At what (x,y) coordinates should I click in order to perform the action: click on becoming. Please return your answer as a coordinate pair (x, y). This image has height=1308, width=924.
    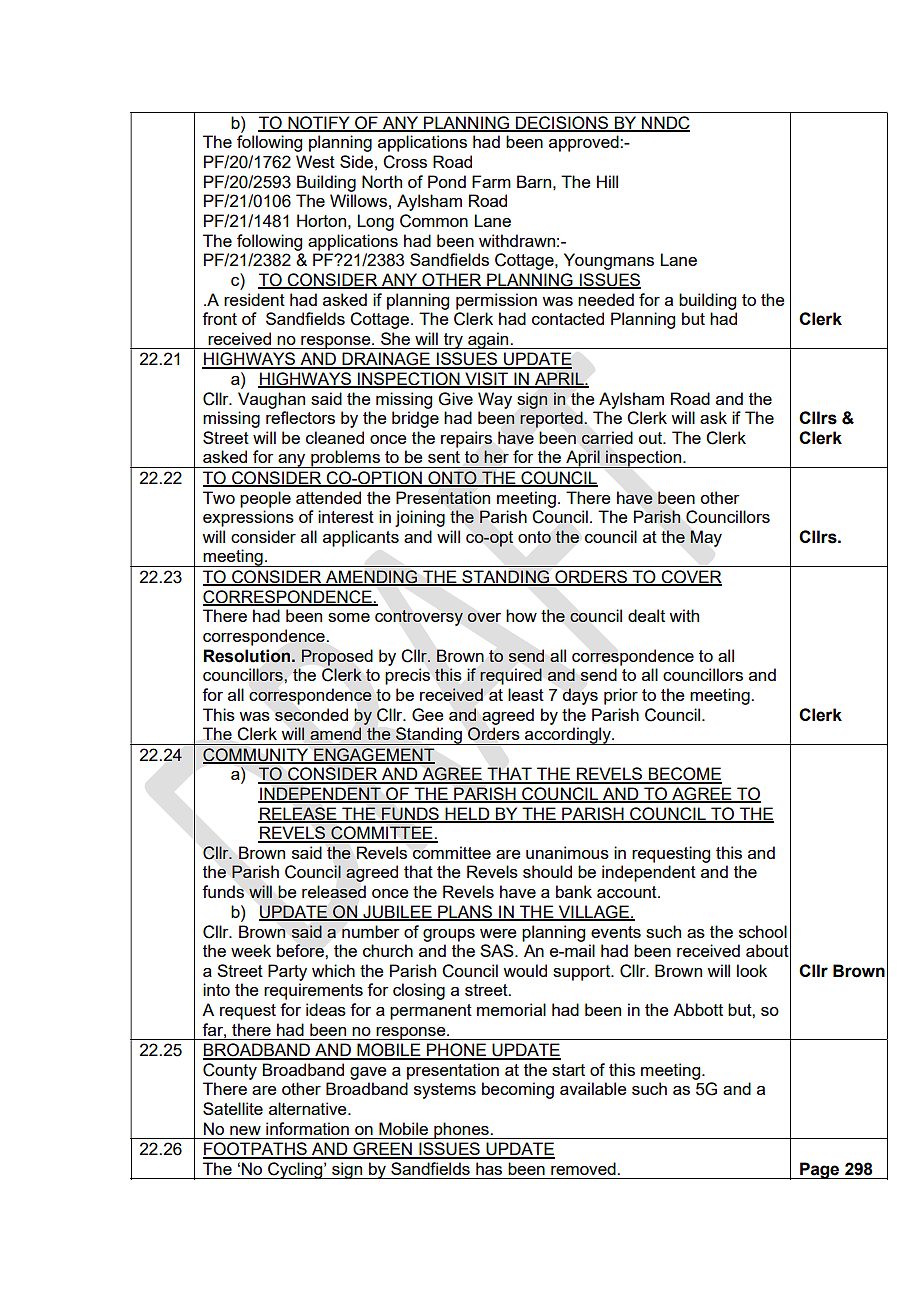
    Looking at the image, I should click on (518, 1090).
